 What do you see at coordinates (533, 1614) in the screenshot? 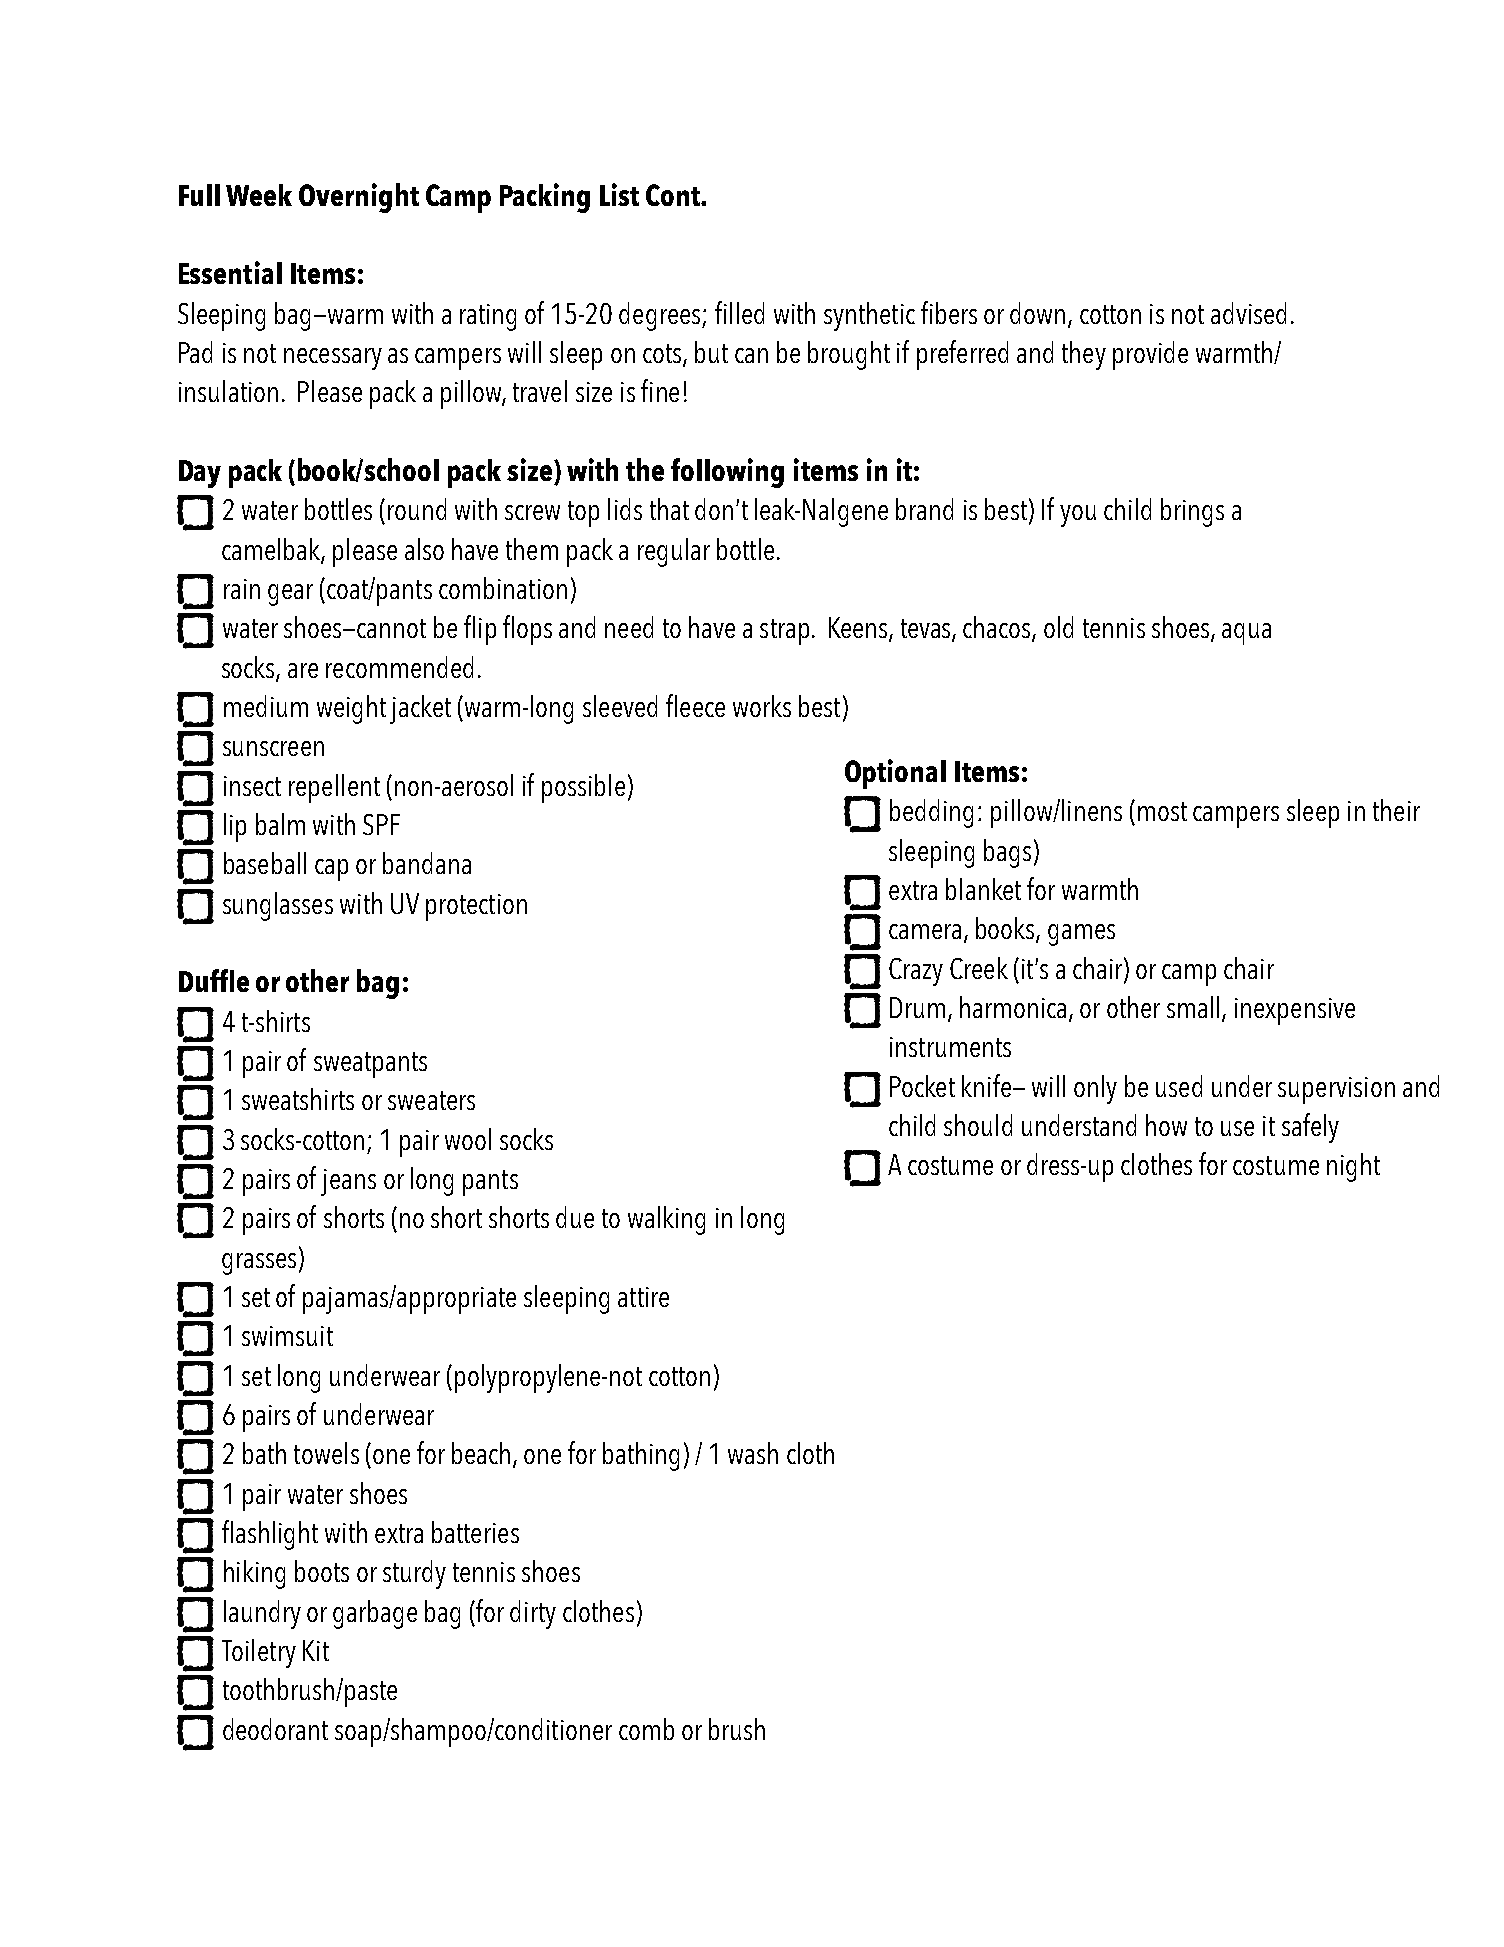
I see `dirty` at bounding box center [533, 1614].
